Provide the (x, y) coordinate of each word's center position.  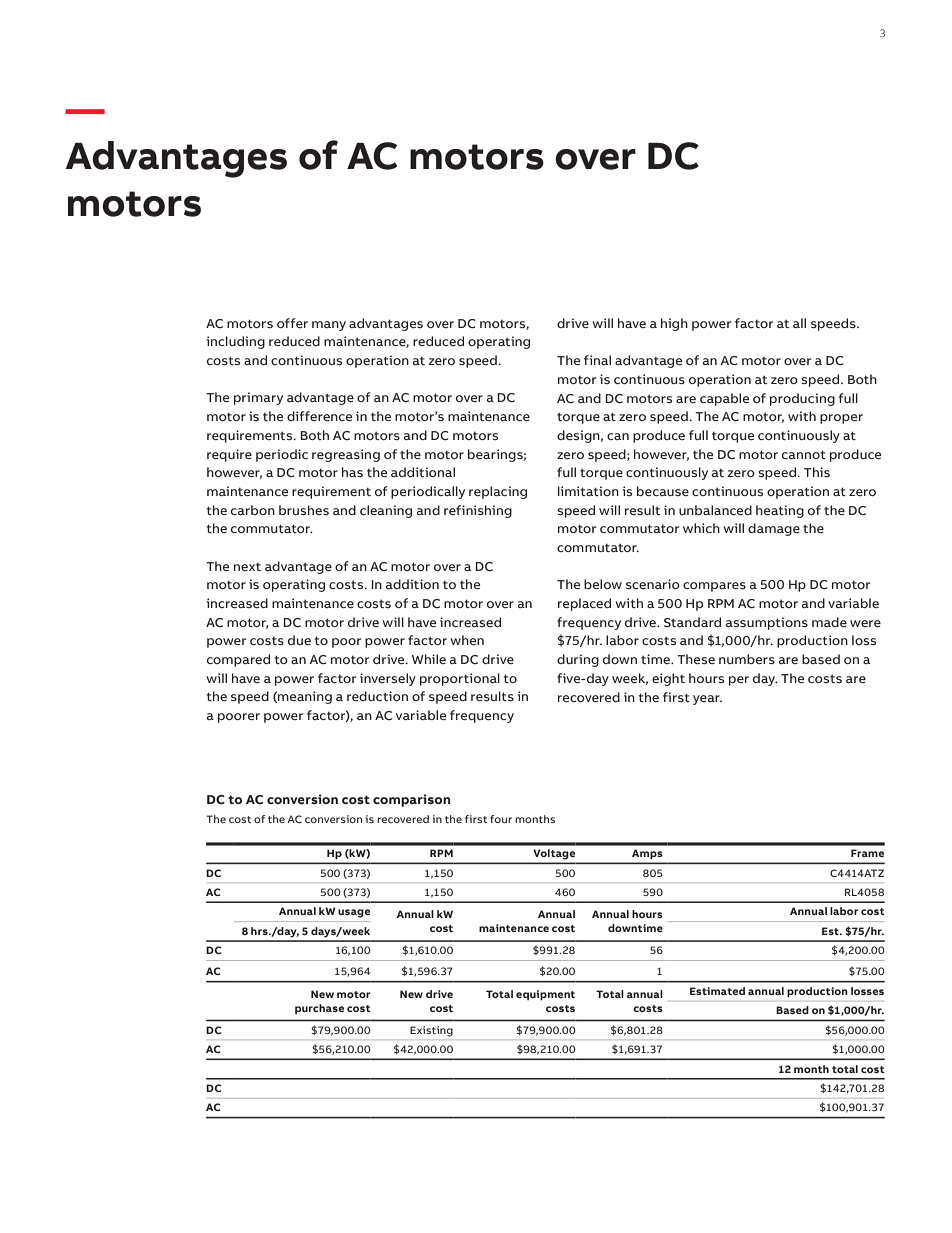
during (578, 660)
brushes (304, 510)
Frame (867, 853)
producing (802, 399)
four (501, 819)
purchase (319, 1009)
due (299, 640)
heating (780, 511)
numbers (747, 659)
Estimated (717, 991)
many (329, 326)
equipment (545, 995)
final (597, 360)
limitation (588, 491)
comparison (411, 800)
